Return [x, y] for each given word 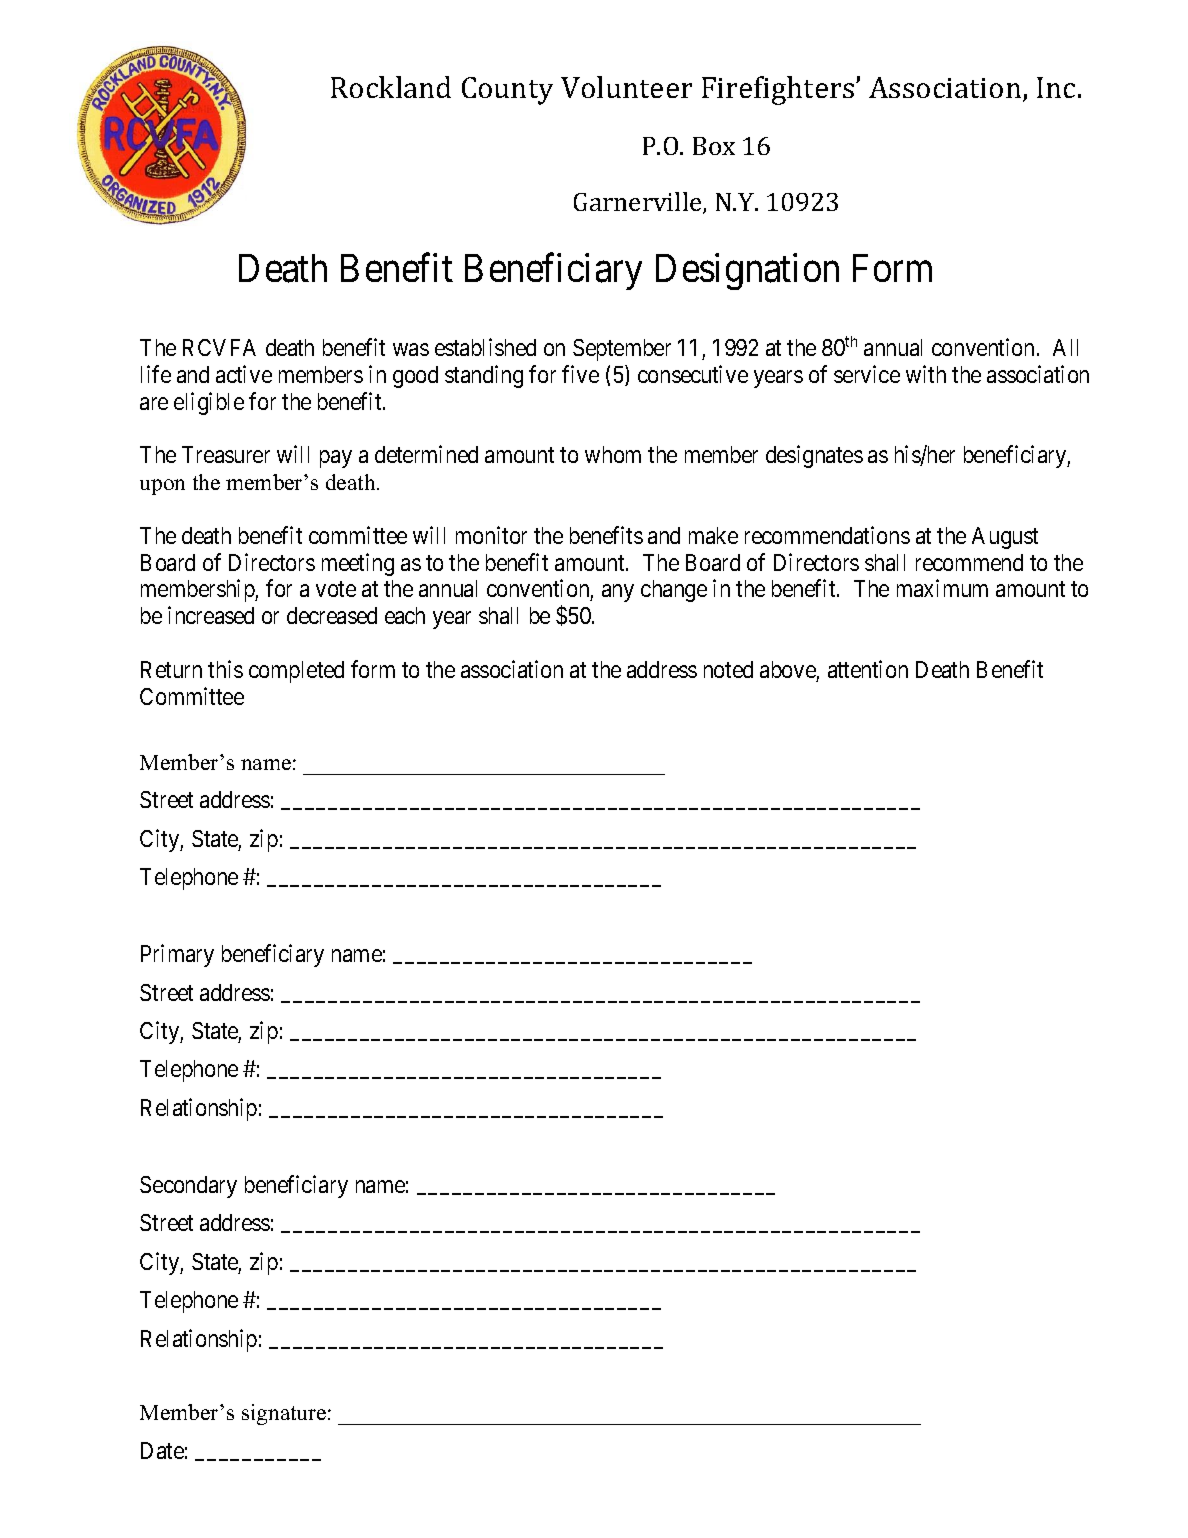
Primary [177, 955]
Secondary [188, 1187]
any [618, 593]
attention [868, 669]
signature [284, 1414]
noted [728, 669]
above [788, 669]
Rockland [391, 87]
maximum [942, 588]
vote [336, 589]
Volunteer [626, 87]
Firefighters [779, 90]
